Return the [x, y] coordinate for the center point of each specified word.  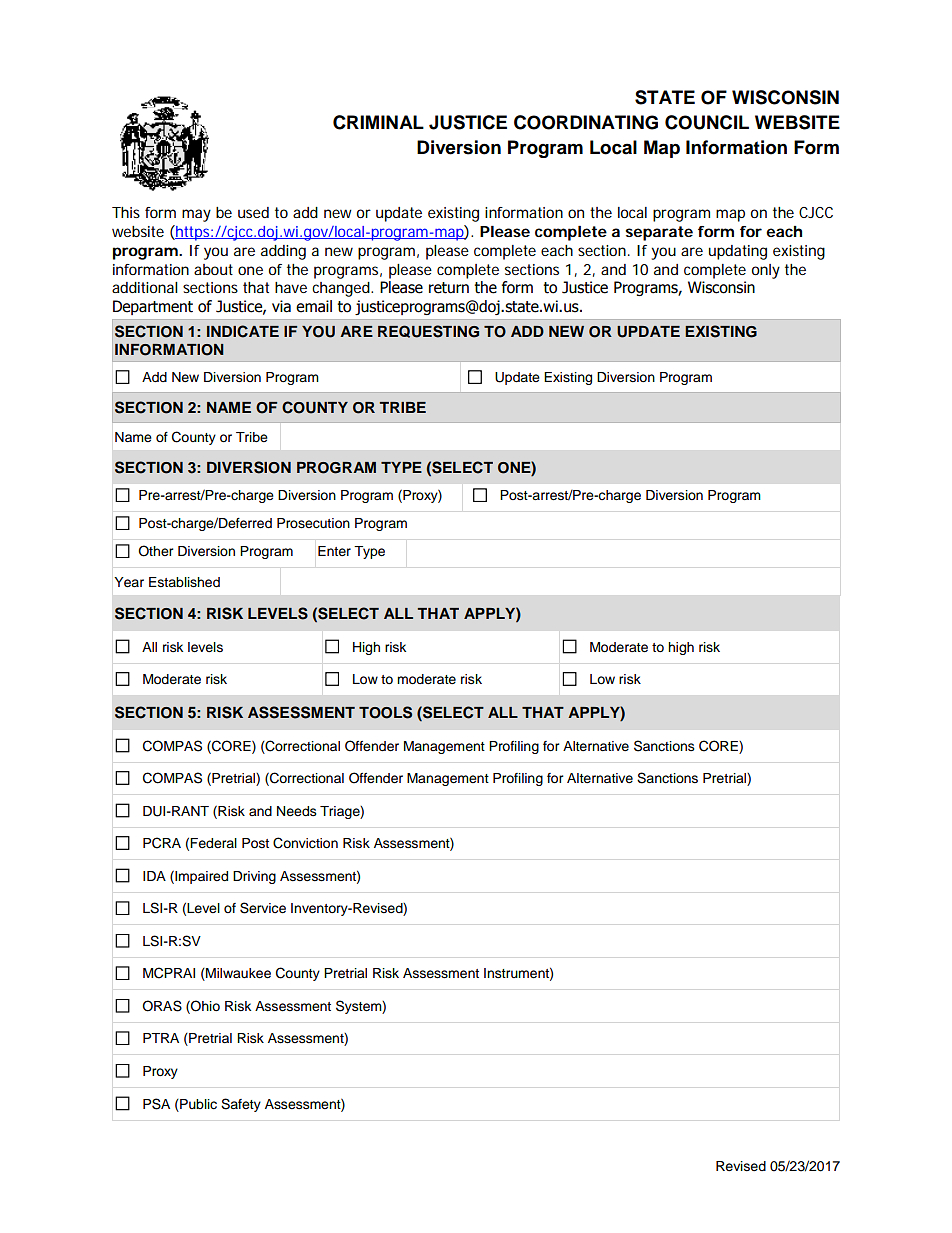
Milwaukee [237, 974]
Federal [213, 843]
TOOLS [385, 712]
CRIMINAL [378, 122]
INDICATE [243, 331]
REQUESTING [428, 331]
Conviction [305, 843]
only [766, 271]
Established [184, 582]
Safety [241, 1105]
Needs [297, 811]
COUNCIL [707, 122]
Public [197, 1104]
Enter [334, 551]
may [196, 215]
